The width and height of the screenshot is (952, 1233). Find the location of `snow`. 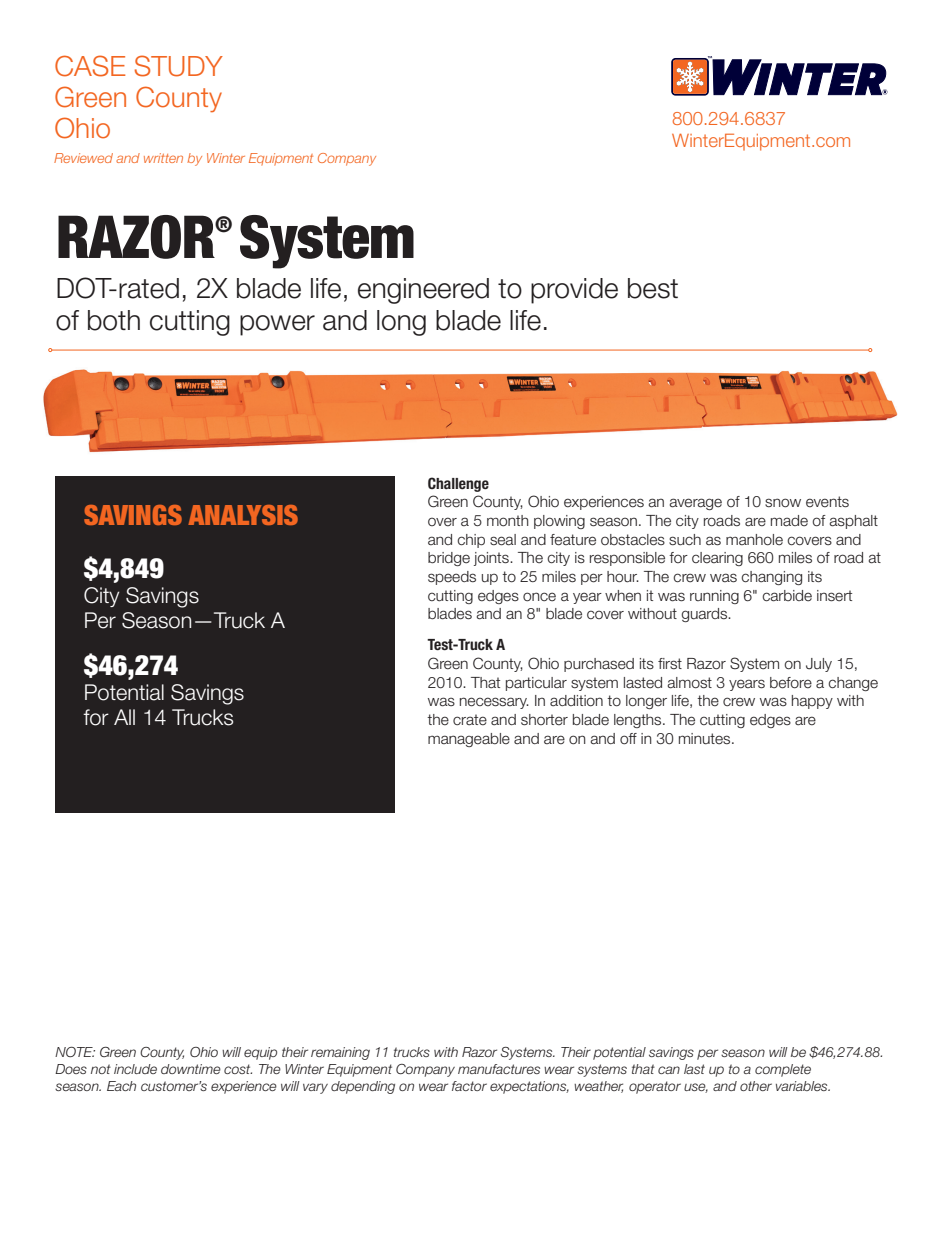

snow is located at coordinates (783, 503).
